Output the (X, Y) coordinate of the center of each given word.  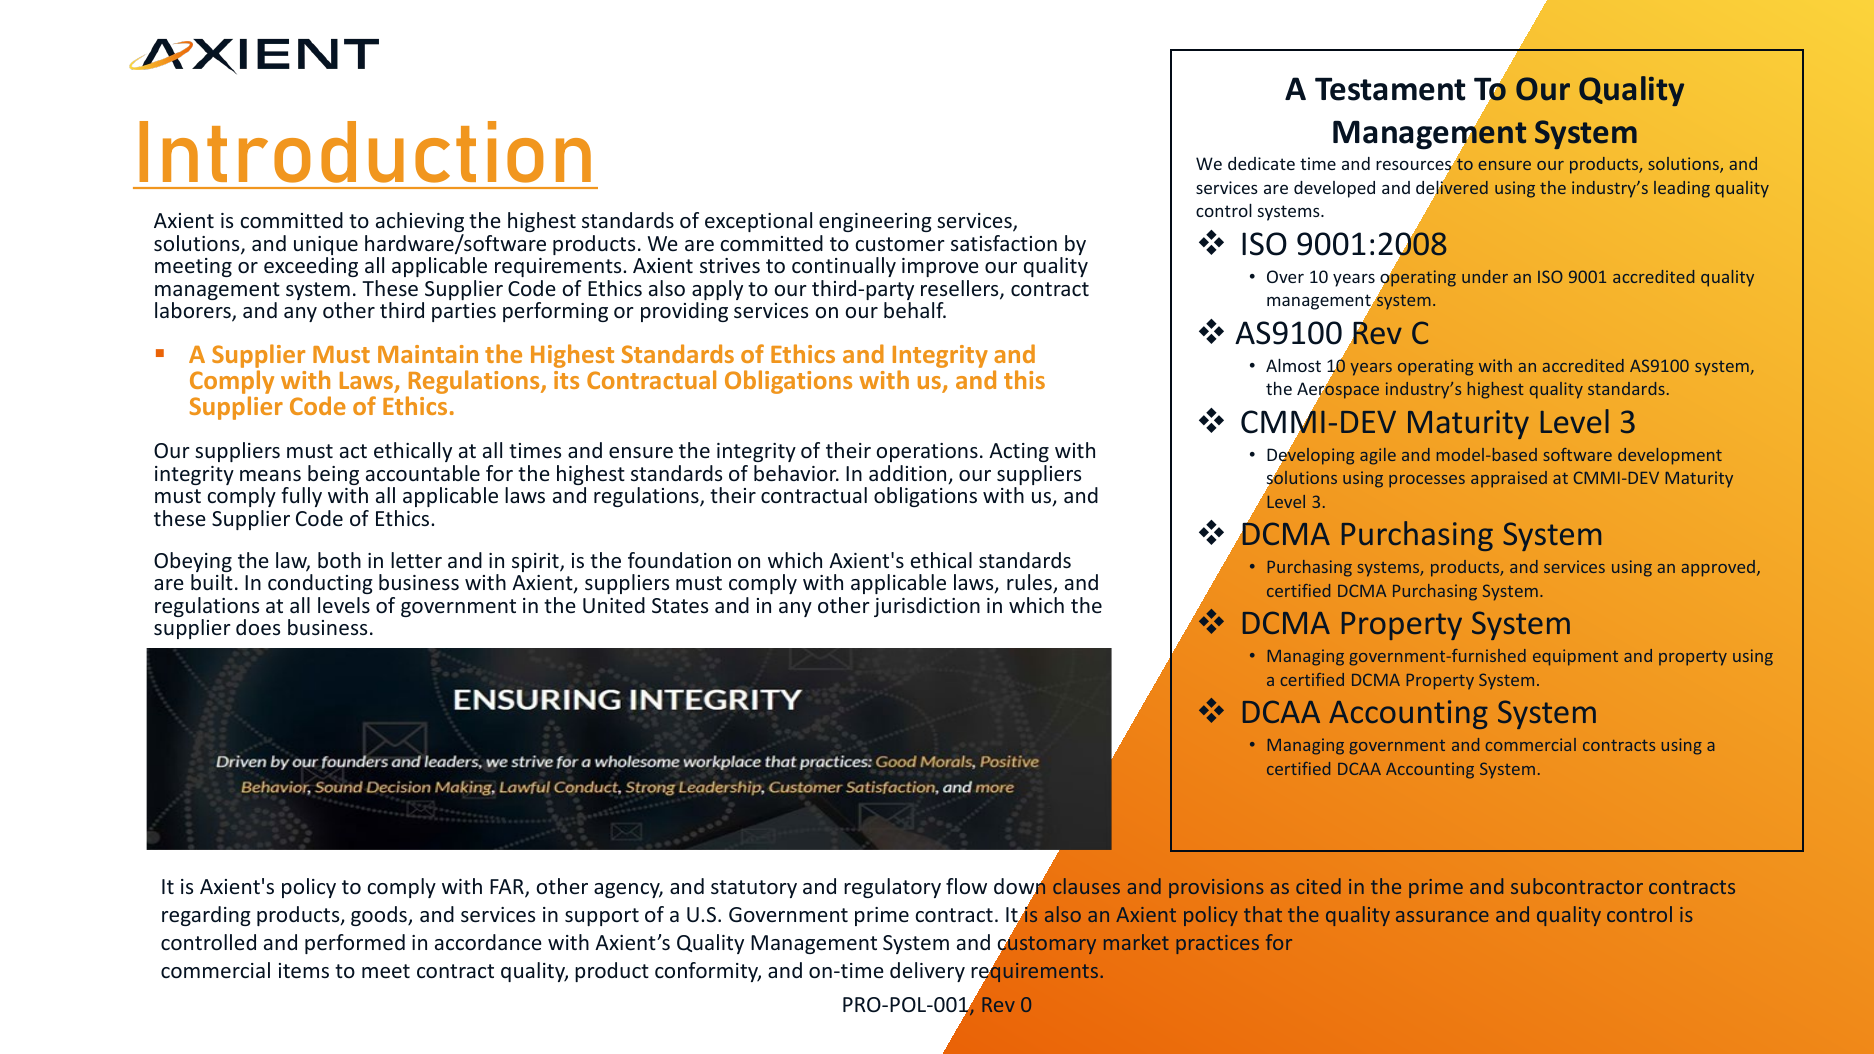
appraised (1509, 479)
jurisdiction (927, 607)
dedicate (1261, 163)
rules (1030, 583)
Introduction (365, 152)
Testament (1390, 89)
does (258, 627)
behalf (915, 310)
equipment (1575, 657)
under (1485, 276)
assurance (1442, 916)
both (339, 560)
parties (464, 312)
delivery (927, 972)
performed (355, 944)
